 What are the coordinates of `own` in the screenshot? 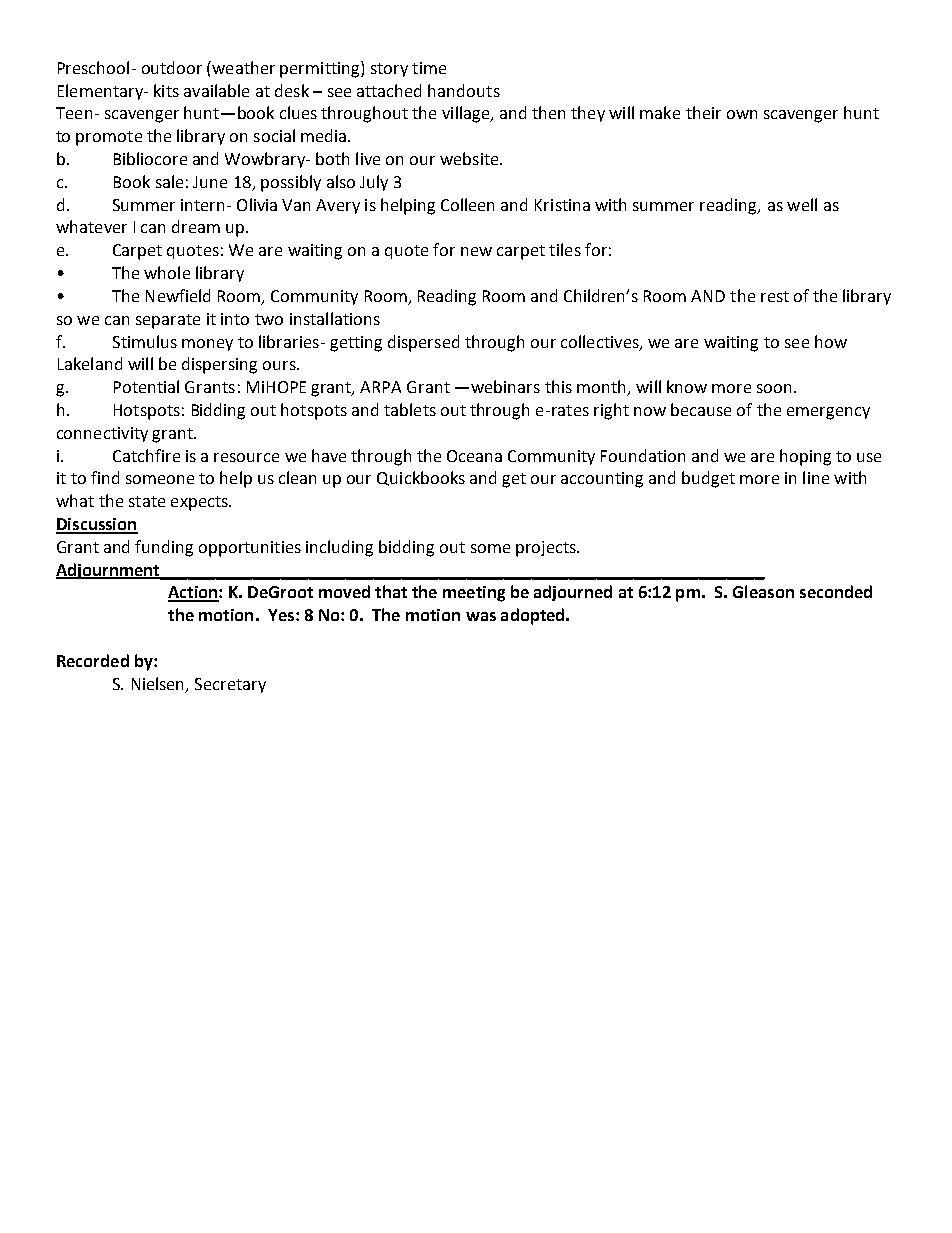 It's located at (742, 114).
